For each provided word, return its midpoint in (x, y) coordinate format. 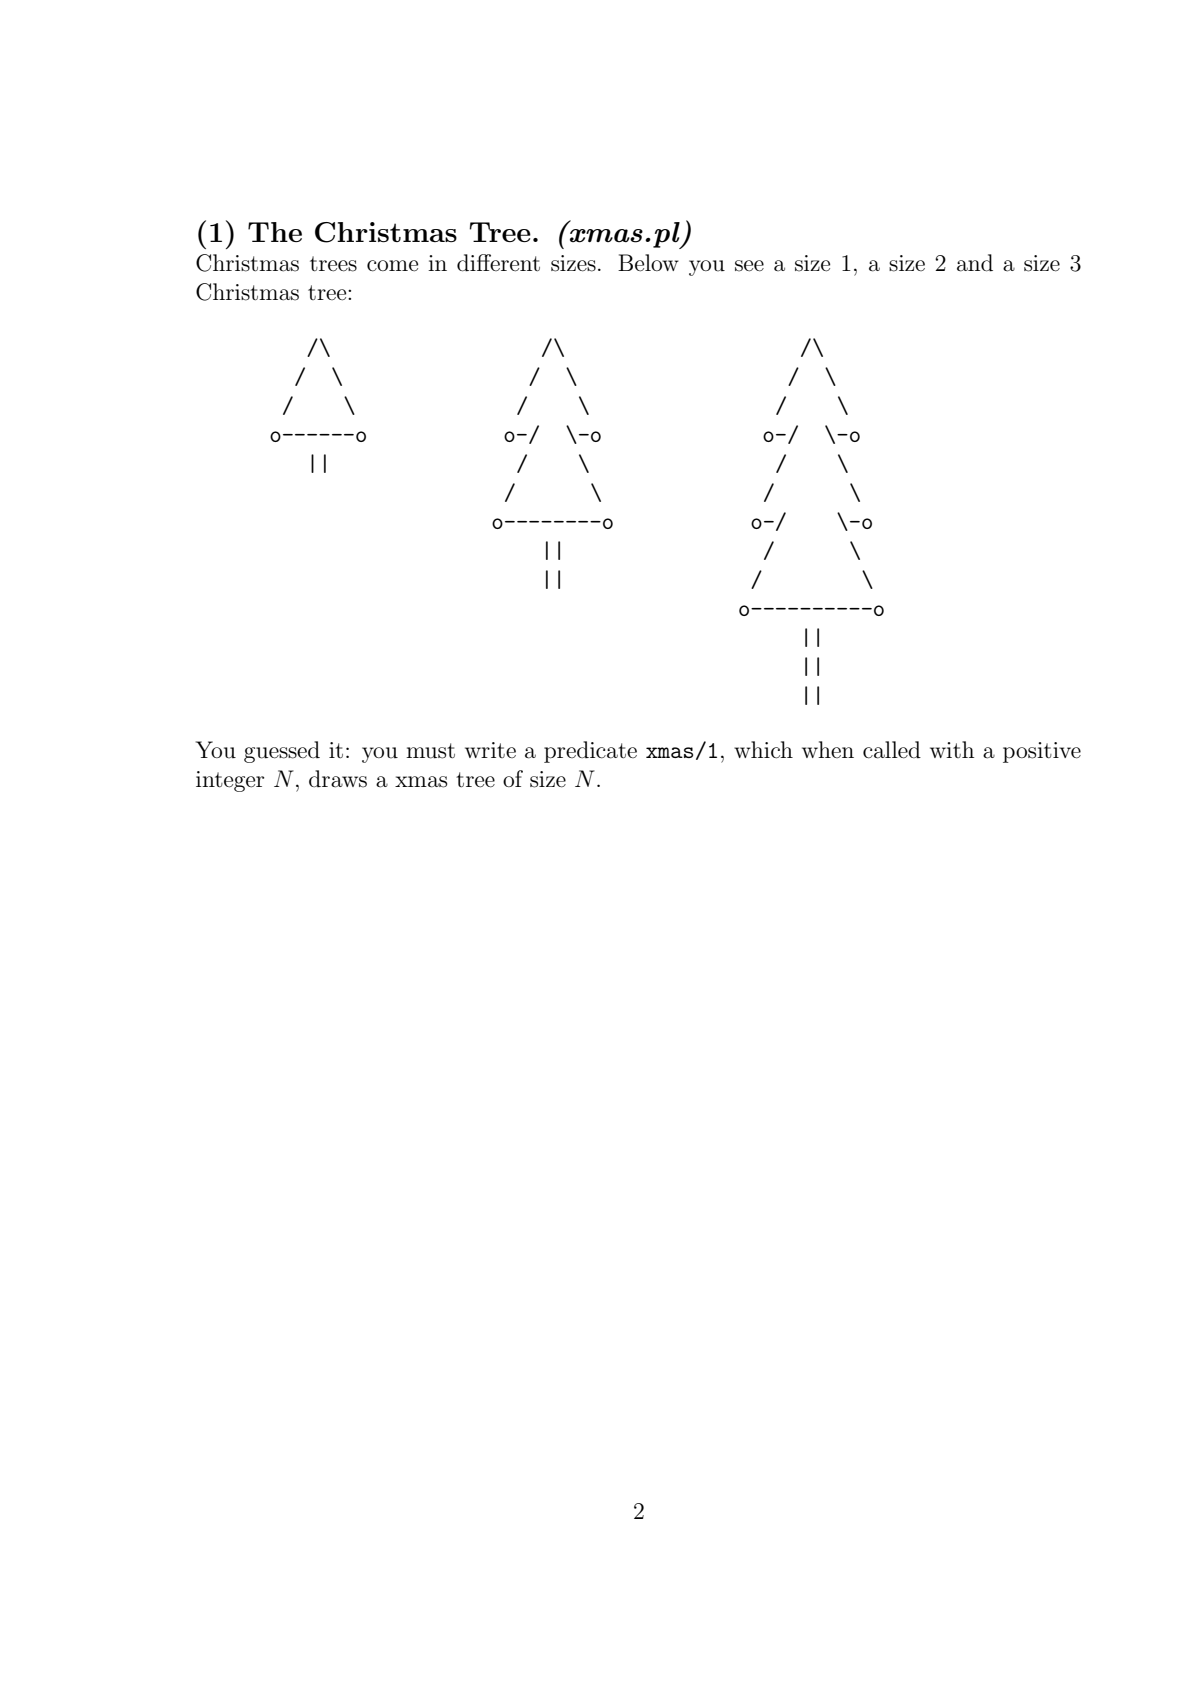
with (952, 749)
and (975, 263)
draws (338, 779)
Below (648, 263)
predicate (590, 752)
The (275, 232)
